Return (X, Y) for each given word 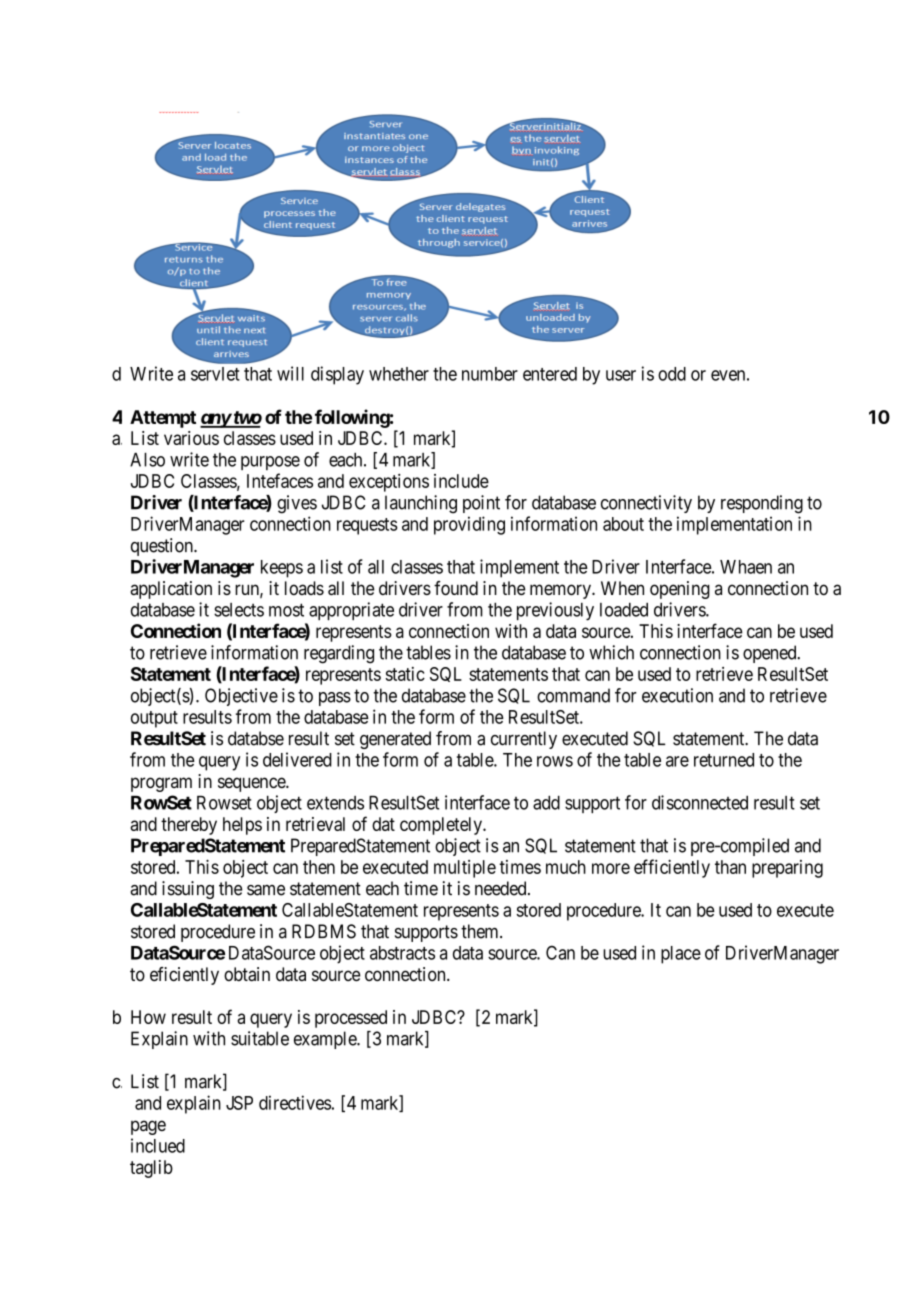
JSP (239, 1103)
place (681, 955)
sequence (252, 784)
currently (524, 740)
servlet (215, 374)
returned (724, 760)
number (490, 374)
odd (672, 374)
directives (295, 1102)
